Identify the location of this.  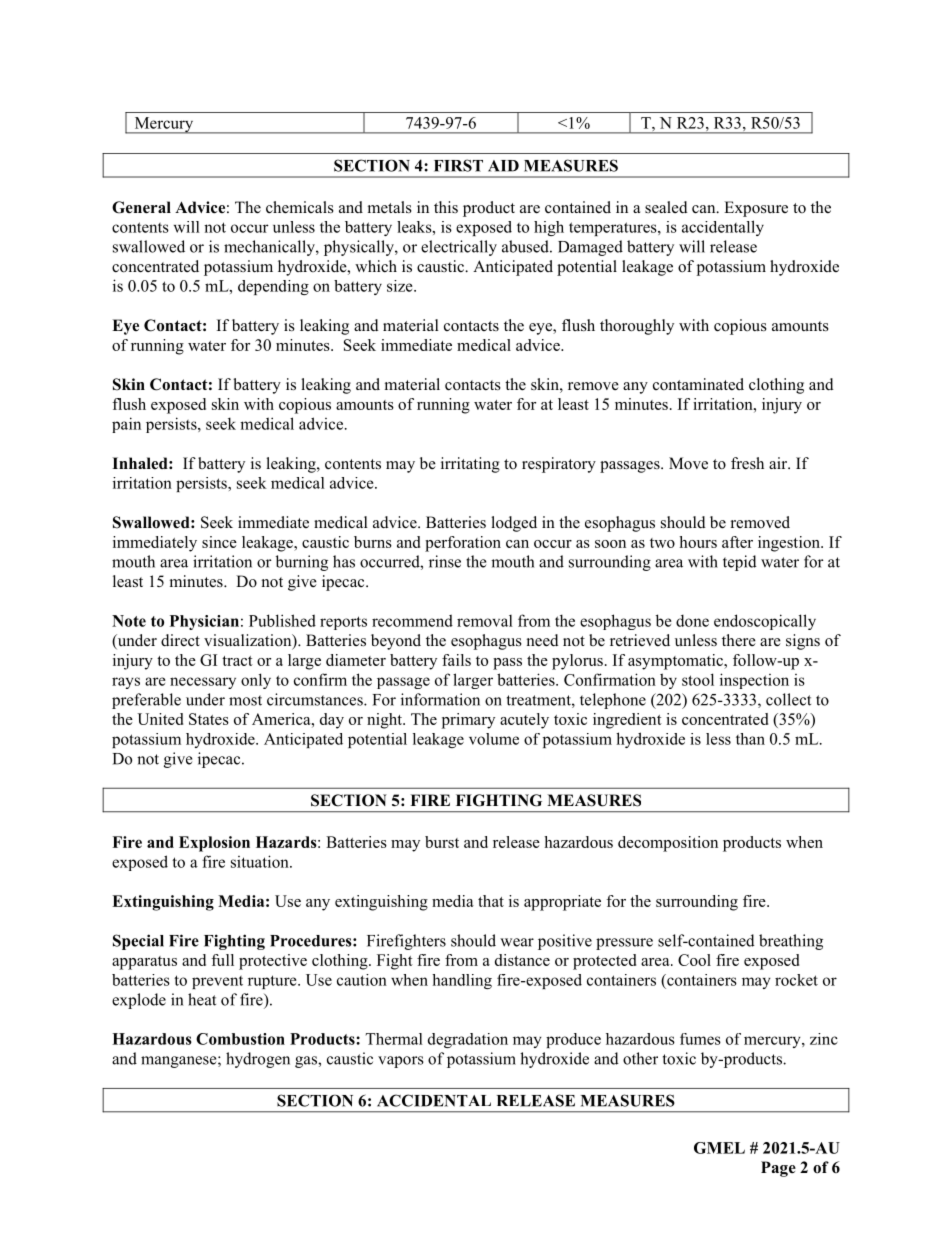
(446, 207).
